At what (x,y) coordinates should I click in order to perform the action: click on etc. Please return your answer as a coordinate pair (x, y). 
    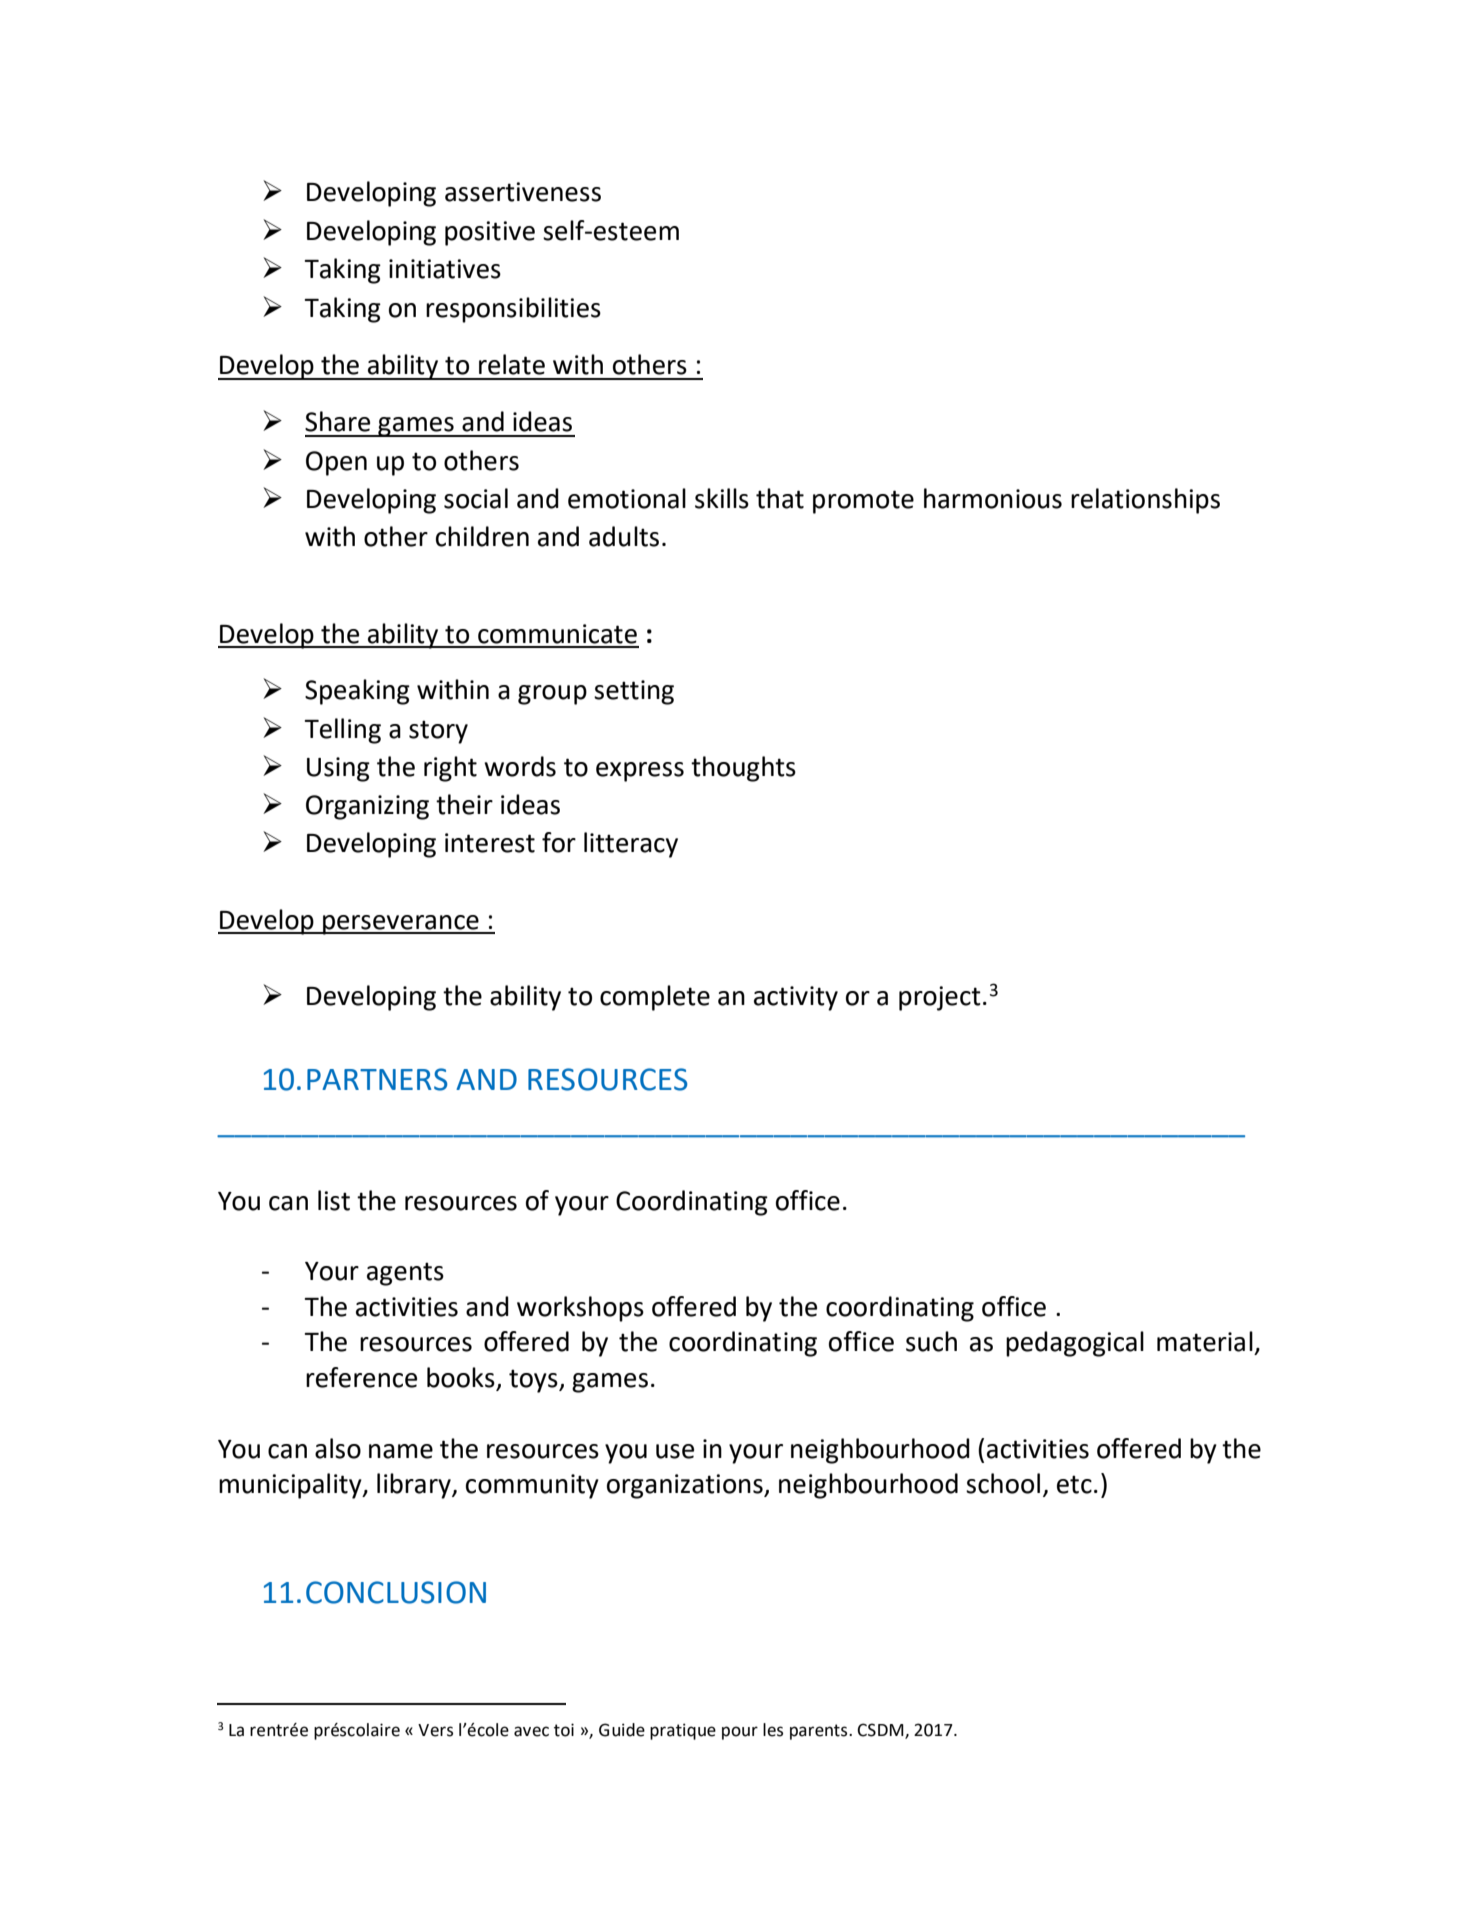
    Looking at the image, I should click on (1074, 1484).
